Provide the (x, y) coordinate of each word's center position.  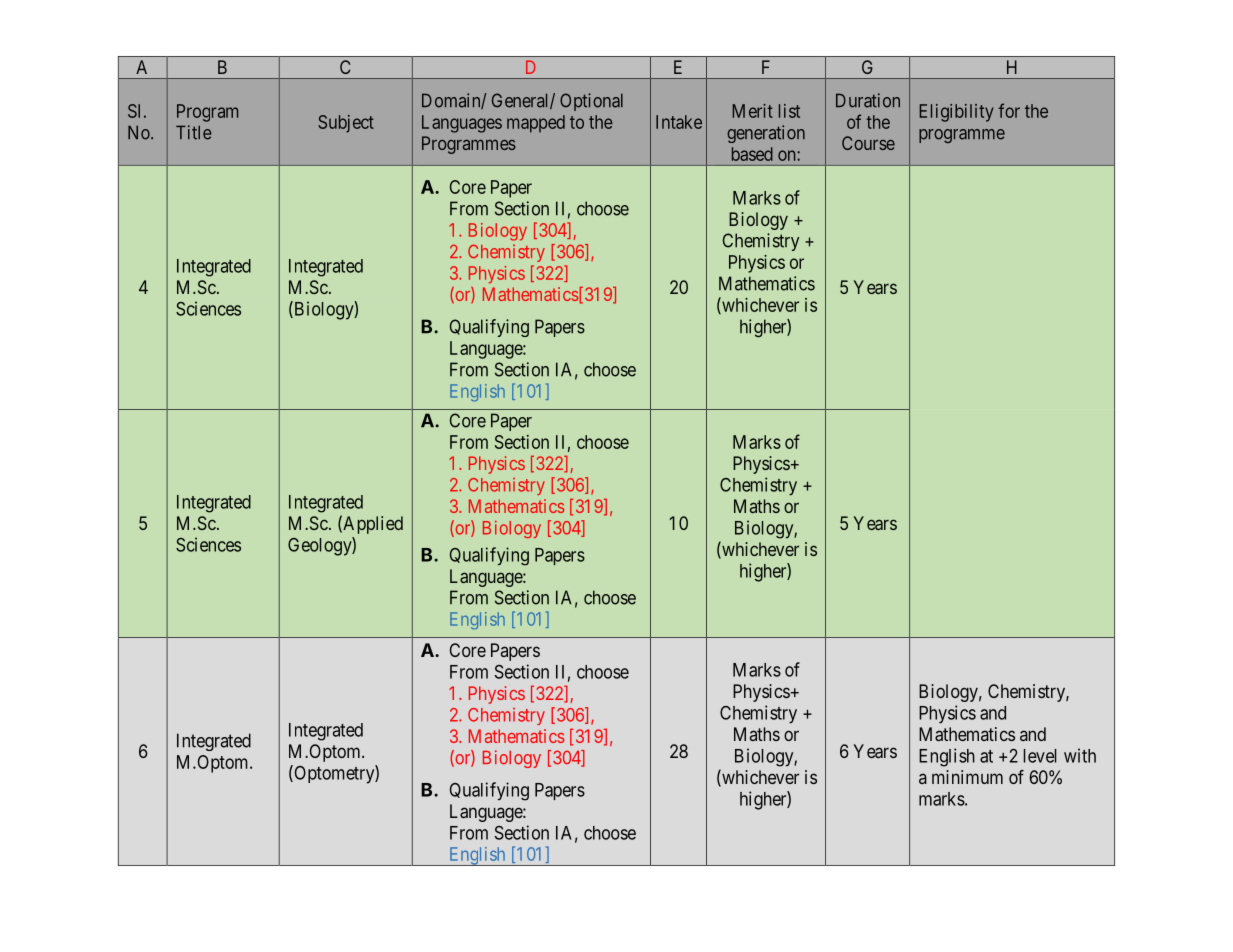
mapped (536, 124)
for (1009, 110)
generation (766, 134)
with (1080, 755)
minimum (967, 777)
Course (868, 143)
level (1040, 756)
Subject (346, 124)
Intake (679, 122)
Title (193, 132)
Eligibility (956, 113)
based (752, 154)
